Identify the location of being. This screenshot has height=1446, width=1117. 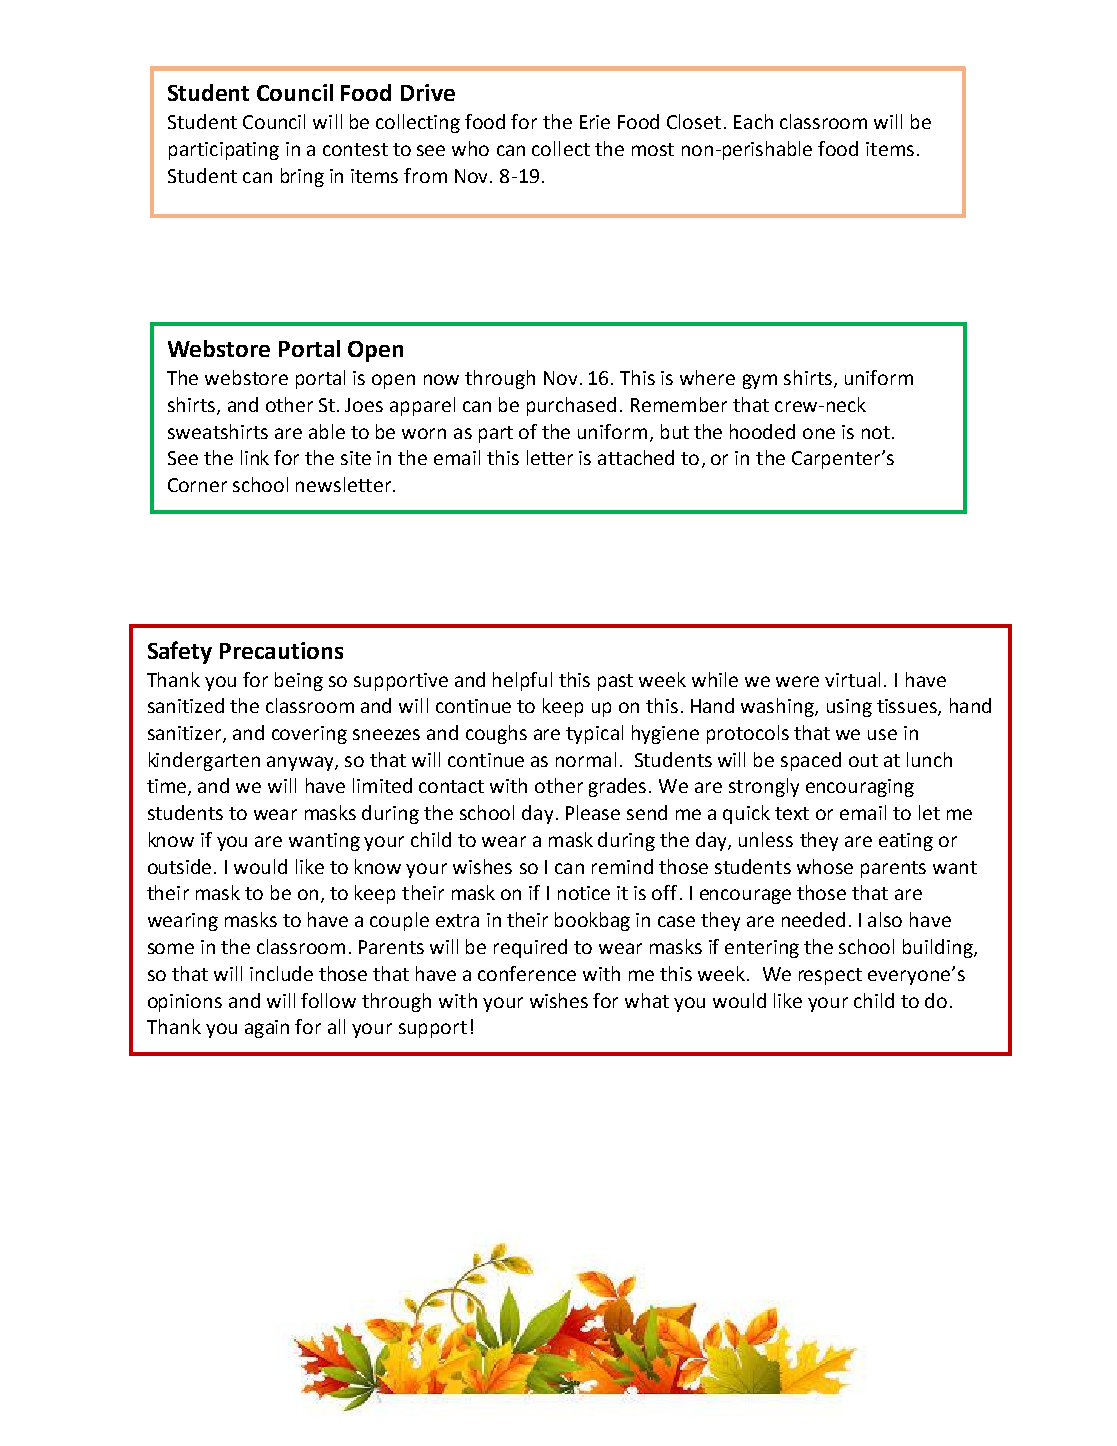
(299, 681).
